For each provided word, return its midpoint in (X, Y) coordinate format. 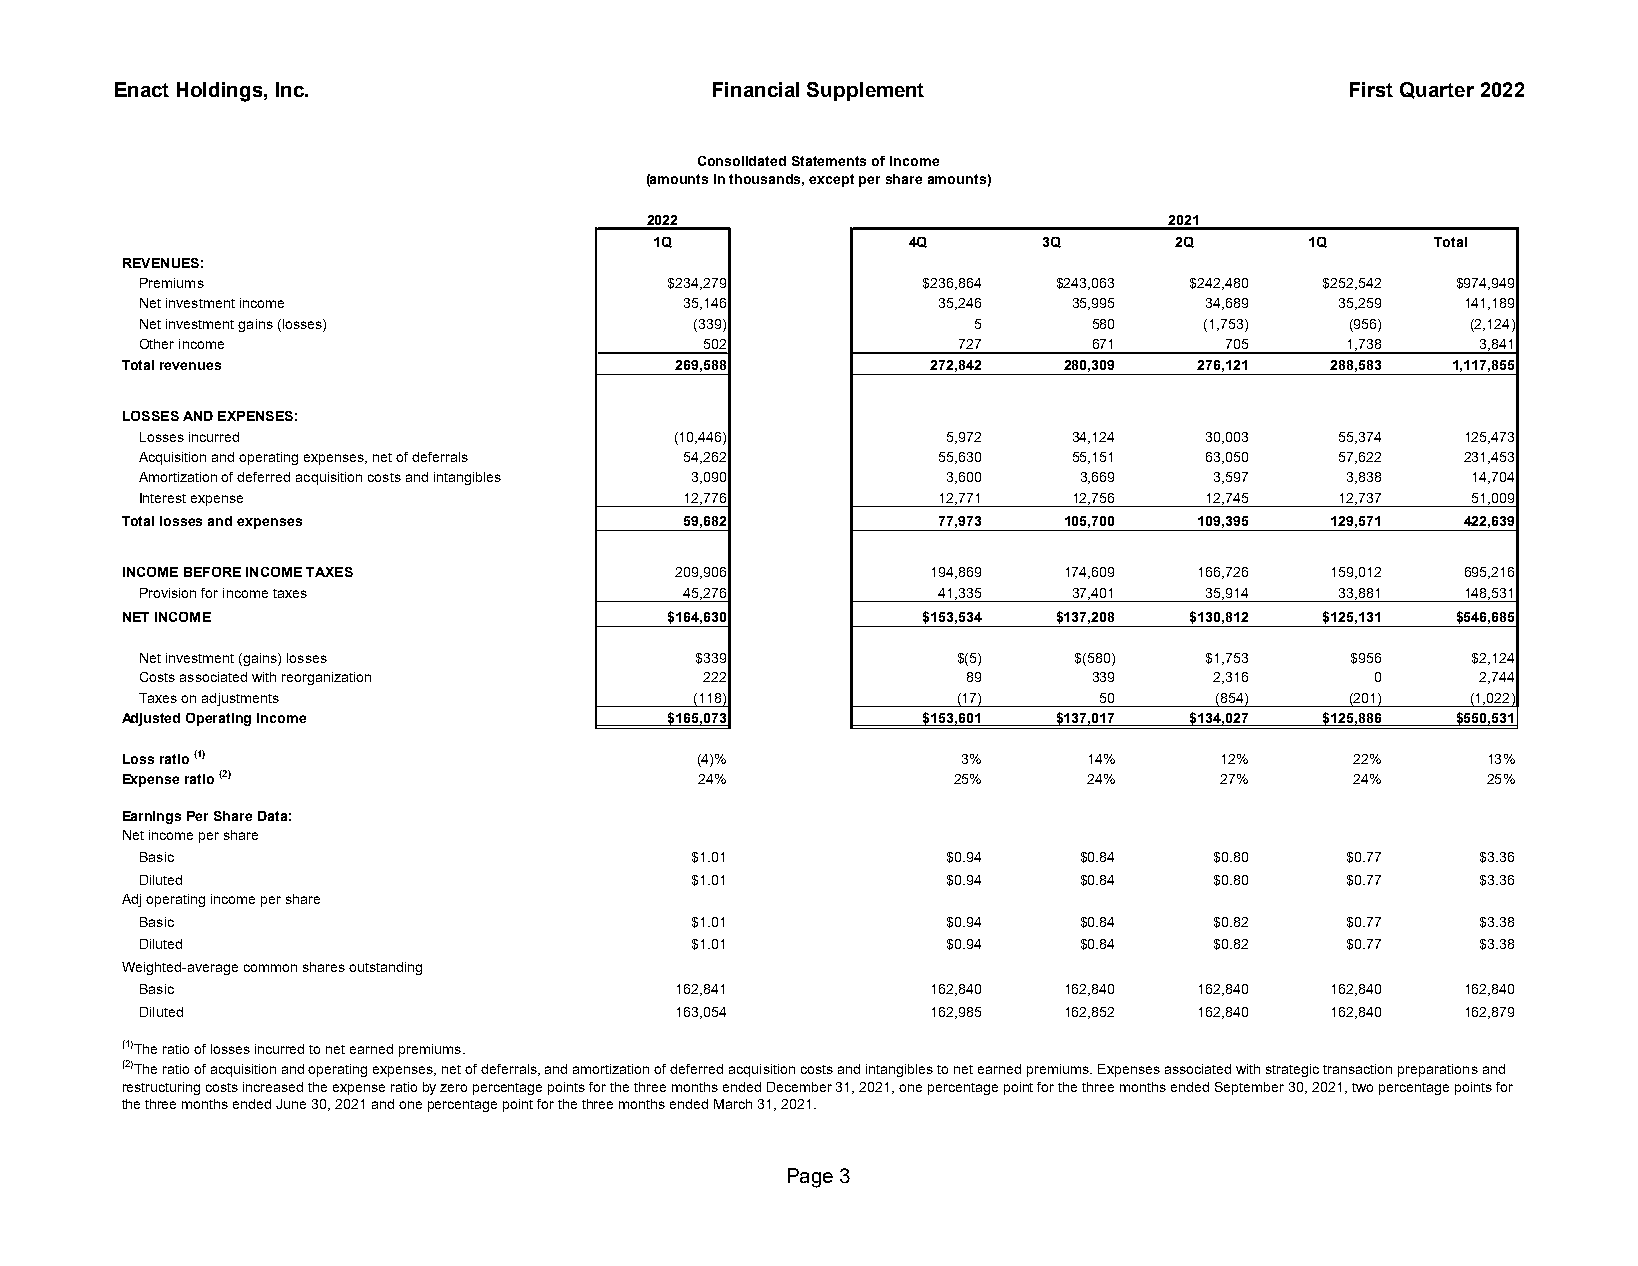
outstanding (385, 968)
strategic (1292, 1070)
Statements (829, 161)
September (1249, 1088)
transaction (1357, 1069)
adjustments (240, 699)
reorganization (326, 678)
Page (810, 1178)
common (270, 968)
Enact (142, 89)
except (831, 180)
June (291, 1104)
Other (157, 344)
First (1371, 89)
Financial (756, 89)
